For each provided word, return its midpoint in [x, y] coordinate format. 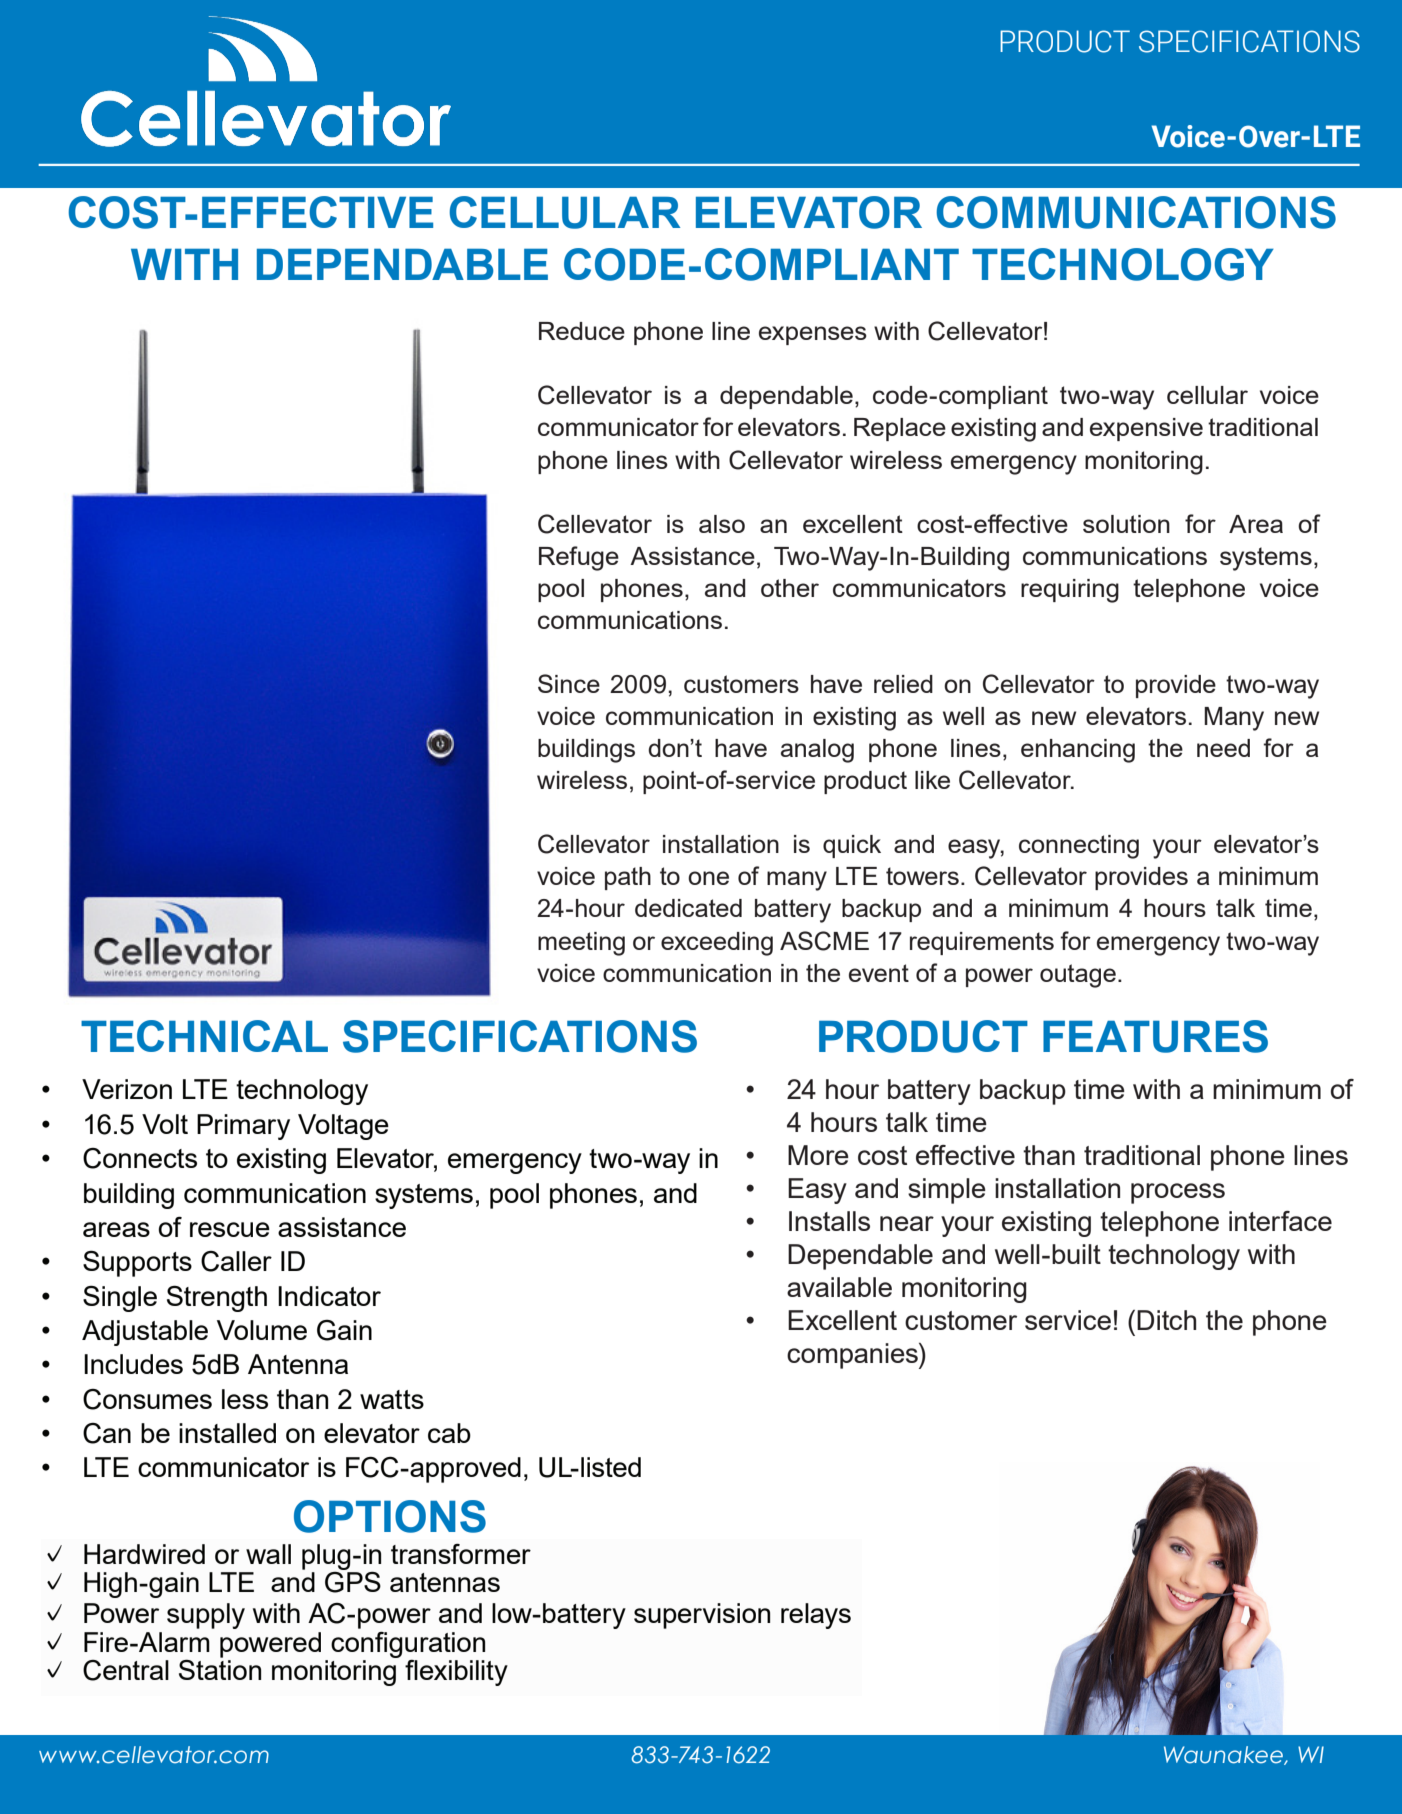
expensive [1146, 429]
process [1178, 1193]
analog [817, 751]
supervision [702, 1616]
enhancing [1078, 751]
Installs [829, 1221]
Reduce [582, 331]
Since [569, 683]
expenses [813, 335]
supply [206, 1616]
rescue [230, 1229]
